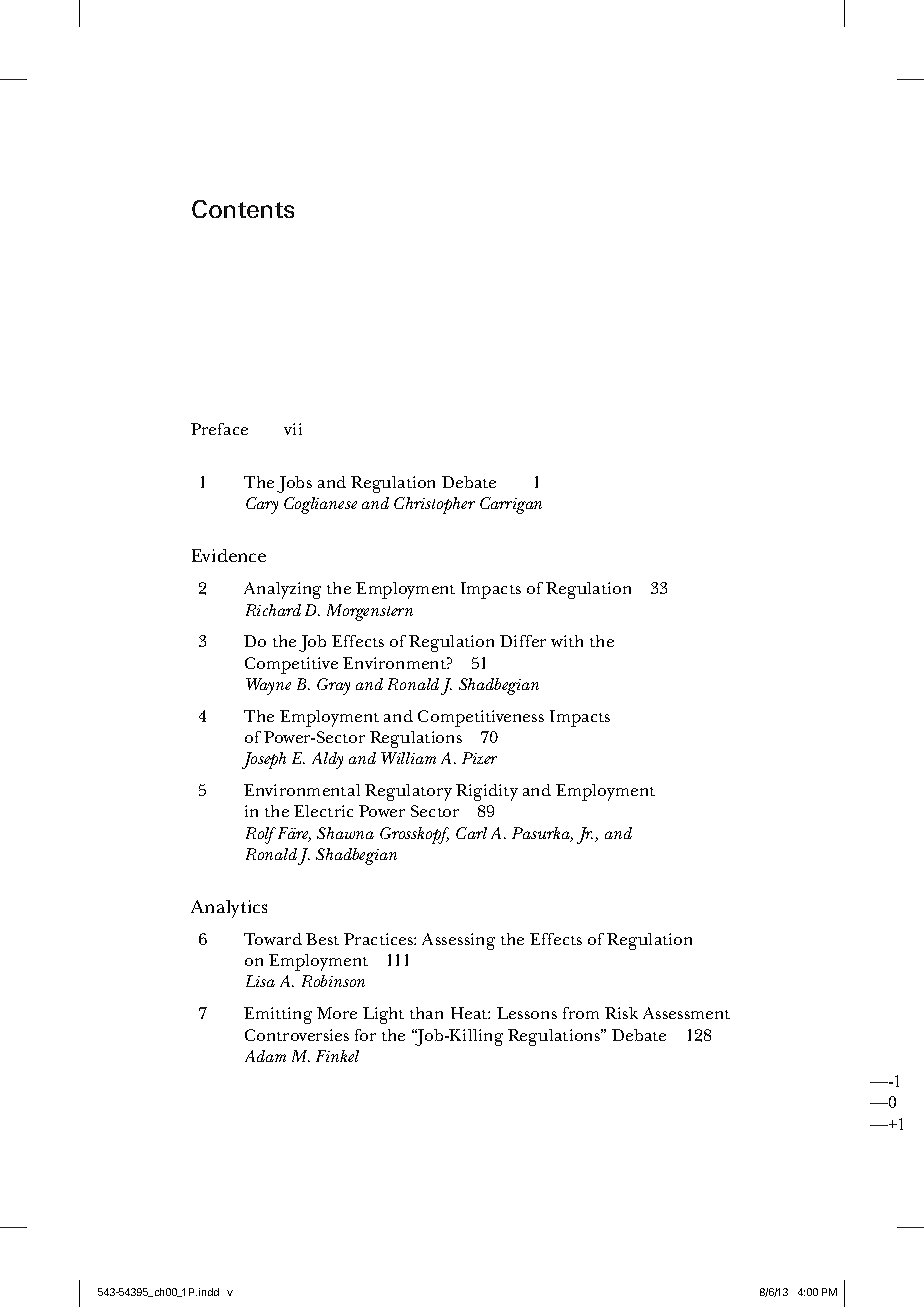 This document has height=1307, width=924. What do you see at coordinates (264, 760) in the document?
I see `Joseph` at bounding box center [264, 760].
